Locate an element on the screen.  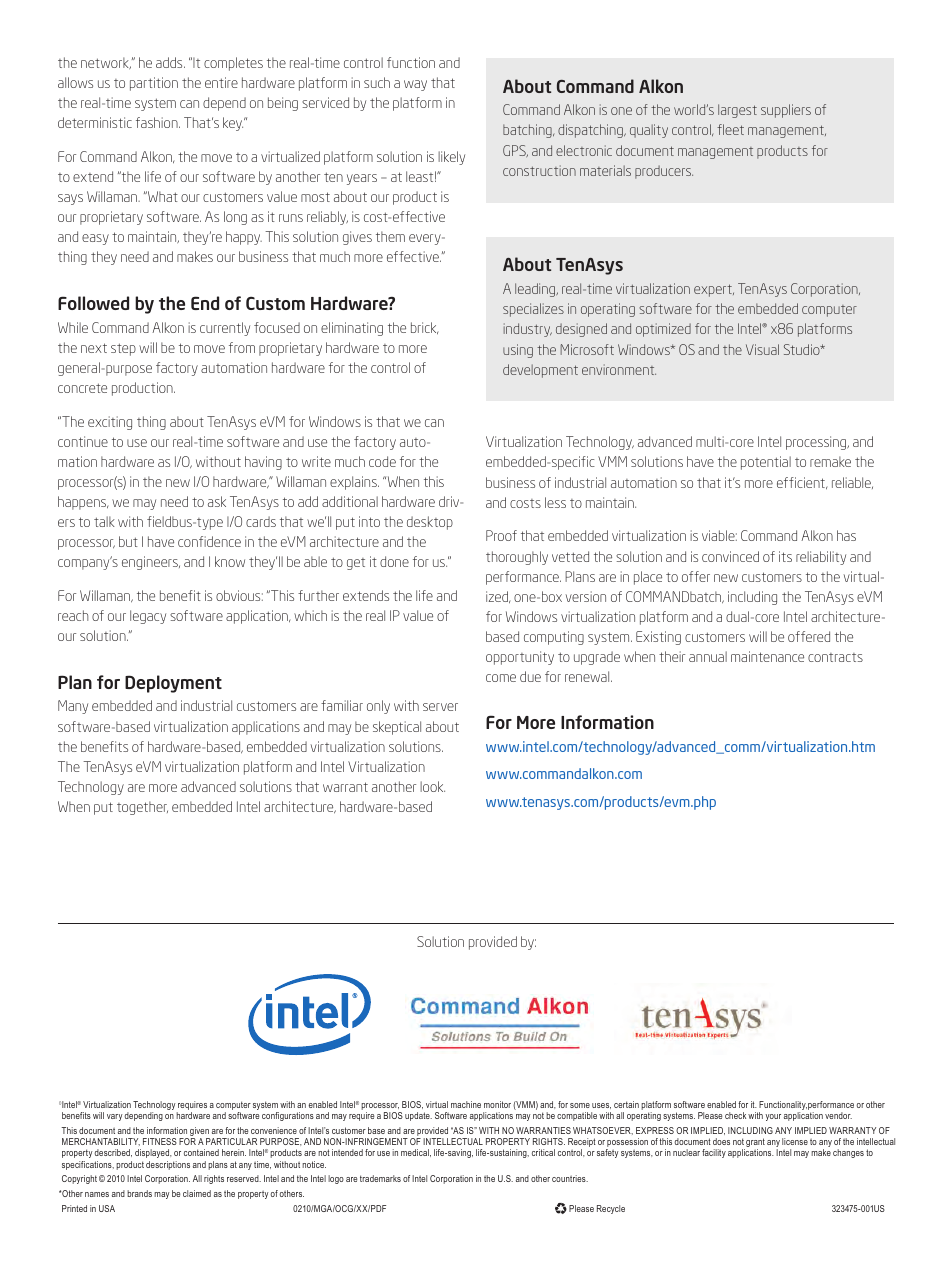
legacy is located at coordinates (148, 617).
